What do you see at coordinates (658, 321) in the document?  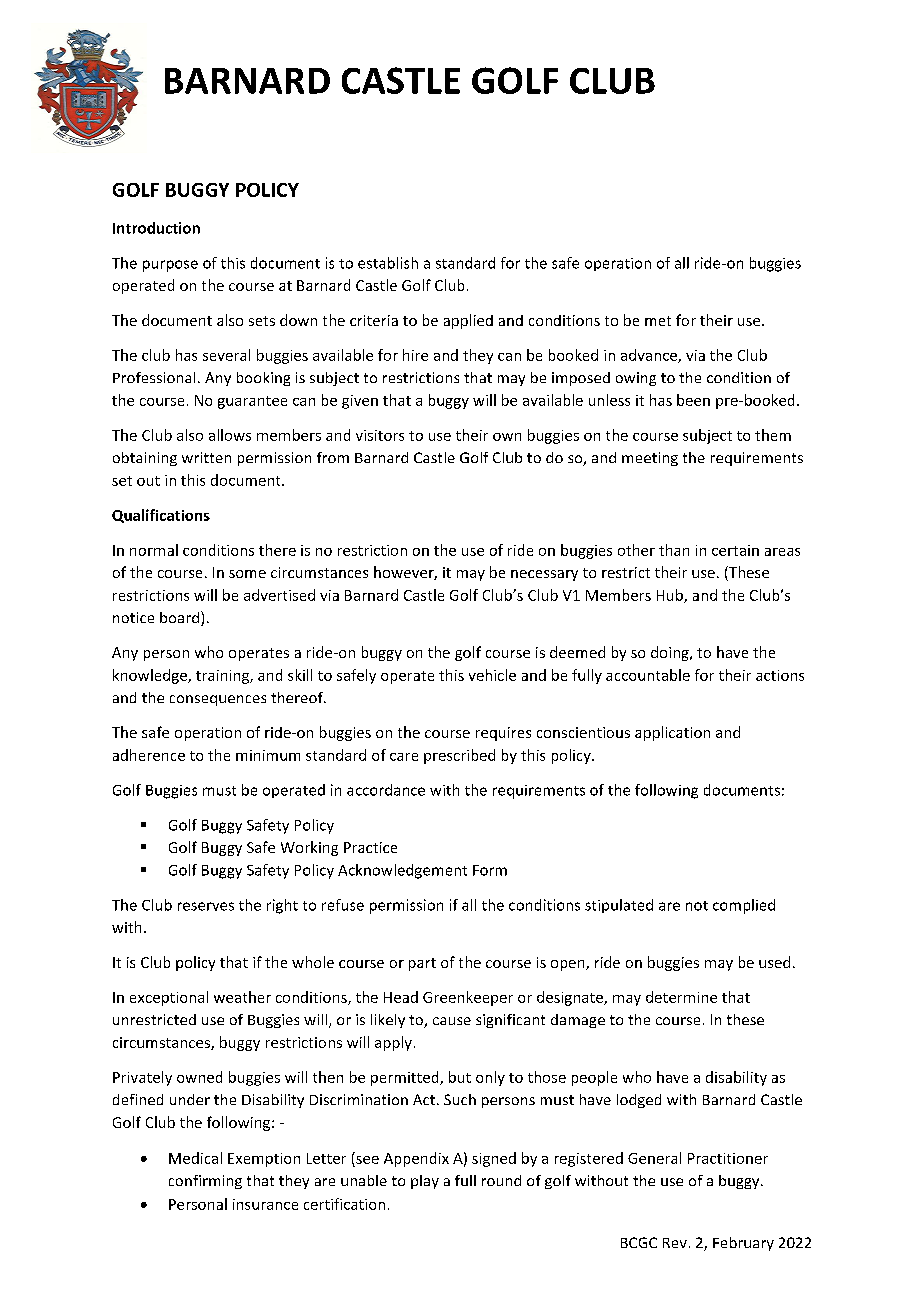 I see `met` at bounding box center [658, 321].
